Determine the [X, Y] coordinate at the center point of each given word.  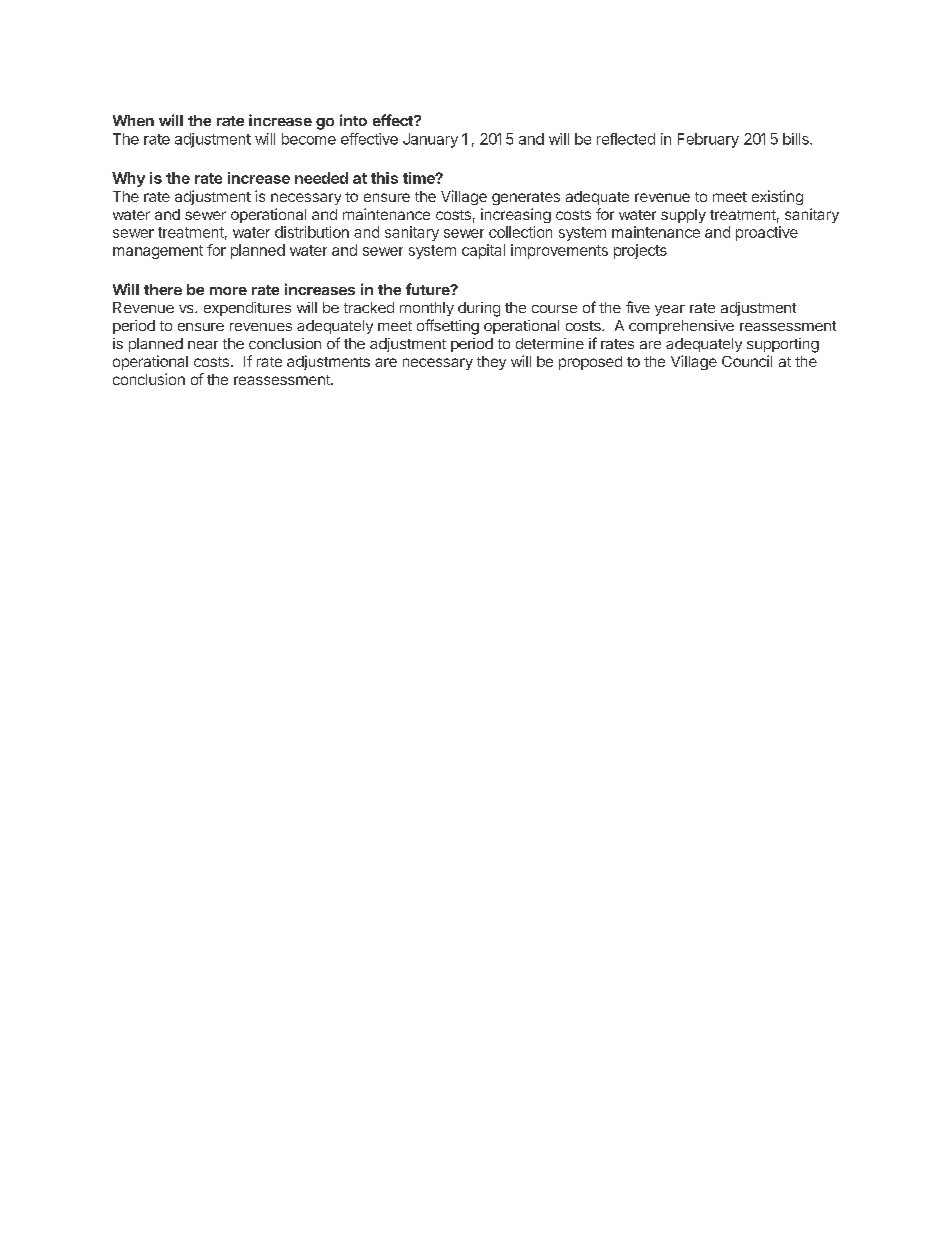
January [430, 140]
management [158, 252]
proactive [767, 233]
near [203, 345]
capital [483, 251]
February [708, 140]
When [133, 120]
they [491, 363]
